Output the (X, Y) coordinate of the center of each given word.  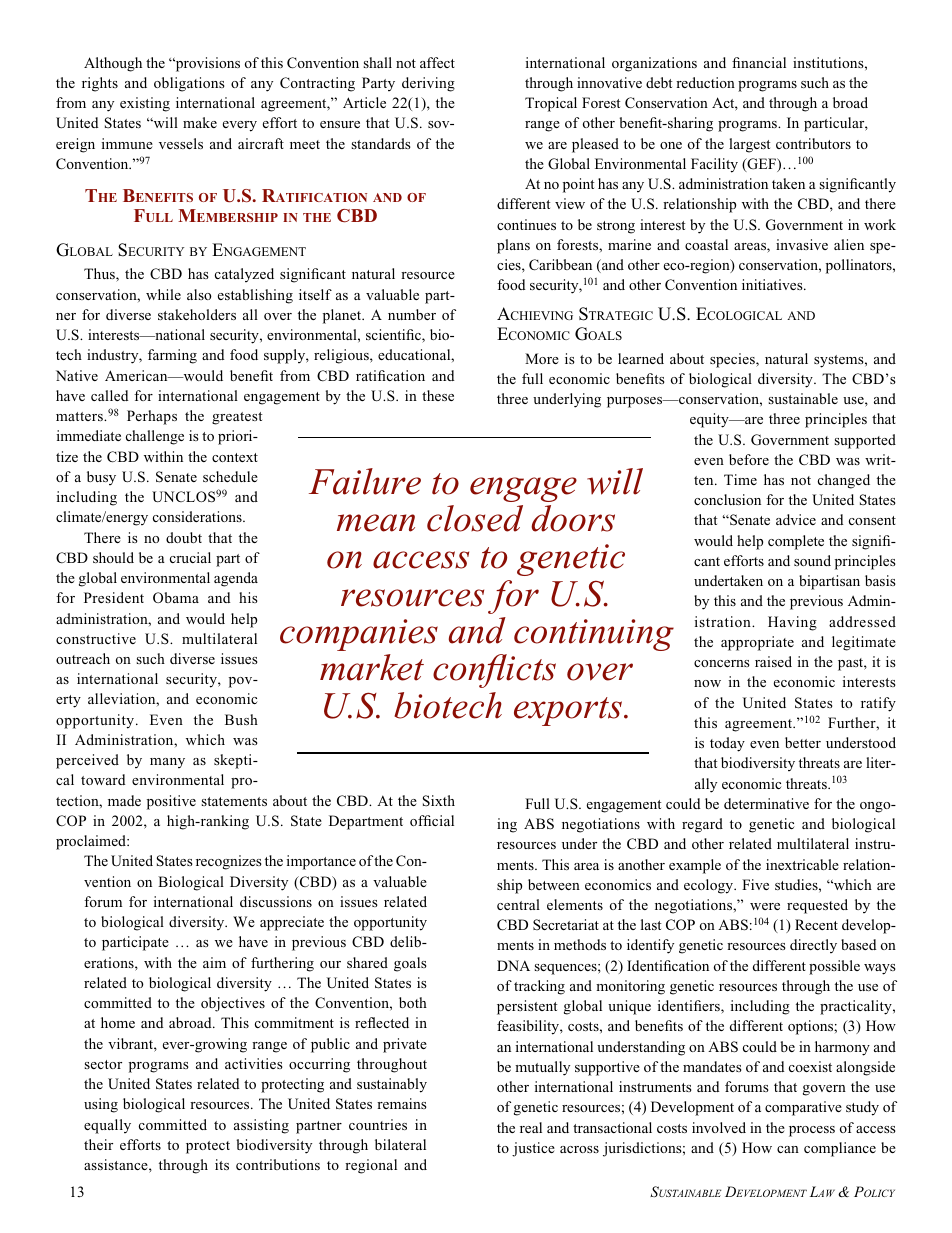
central (518, 904)
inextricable (802, 864)
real (531, 1127)
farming (172, 356)
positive (171, 802)
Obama (176, 597)
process (812, 1131)
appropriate (757, 643)
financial (759, 62)
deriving (428, 84)
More (542, 358)
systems (840, 361)
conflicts (494, 671)
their (98, 1144)
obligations (189, 84)
